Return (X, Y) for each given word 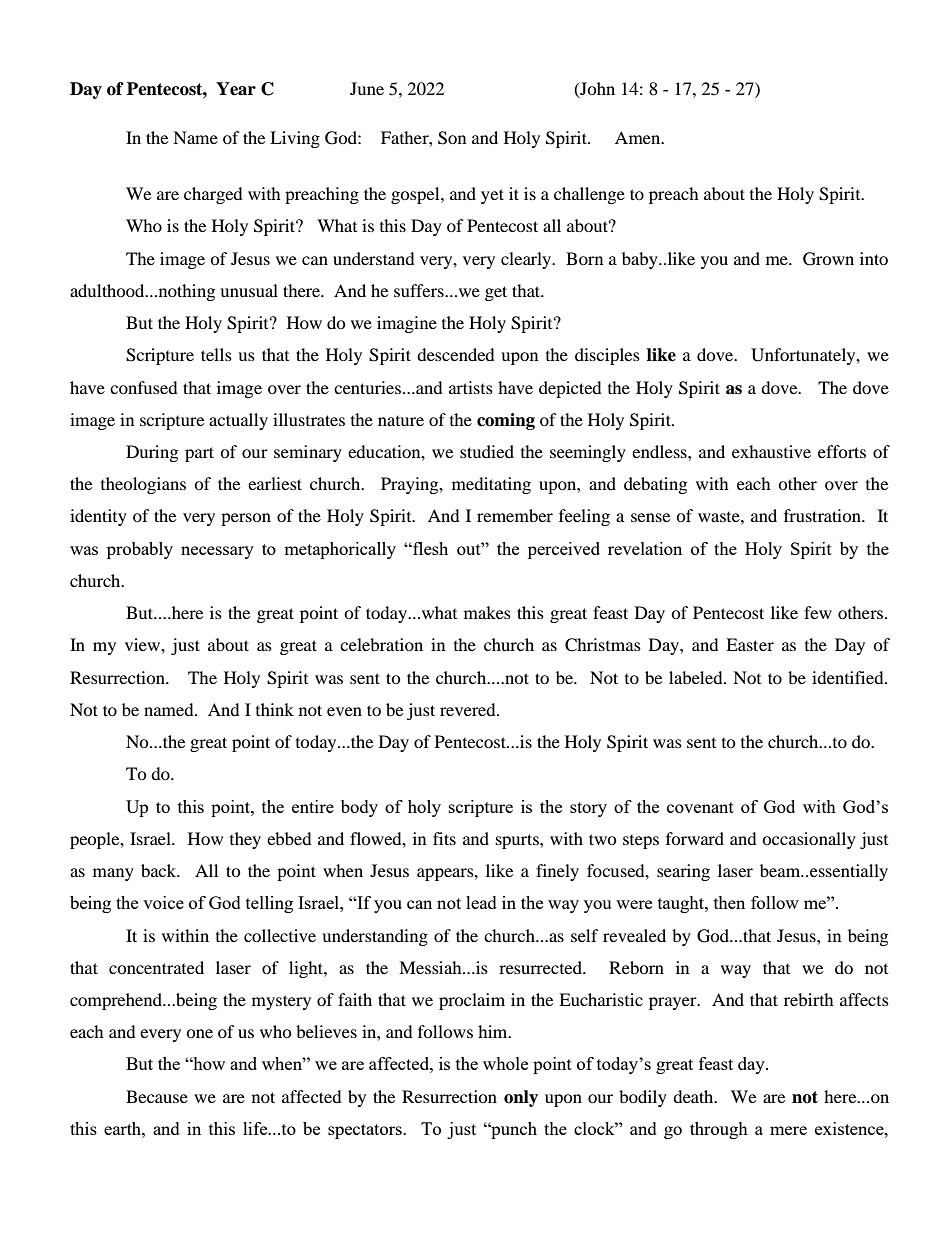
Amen (639, 137)
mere (788, 1130)
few (818, 612)
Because (157, 1096)
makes (487, 612)
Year (236, 89)
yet (492, 196)
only (521, 1098)
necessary (217, 552)
